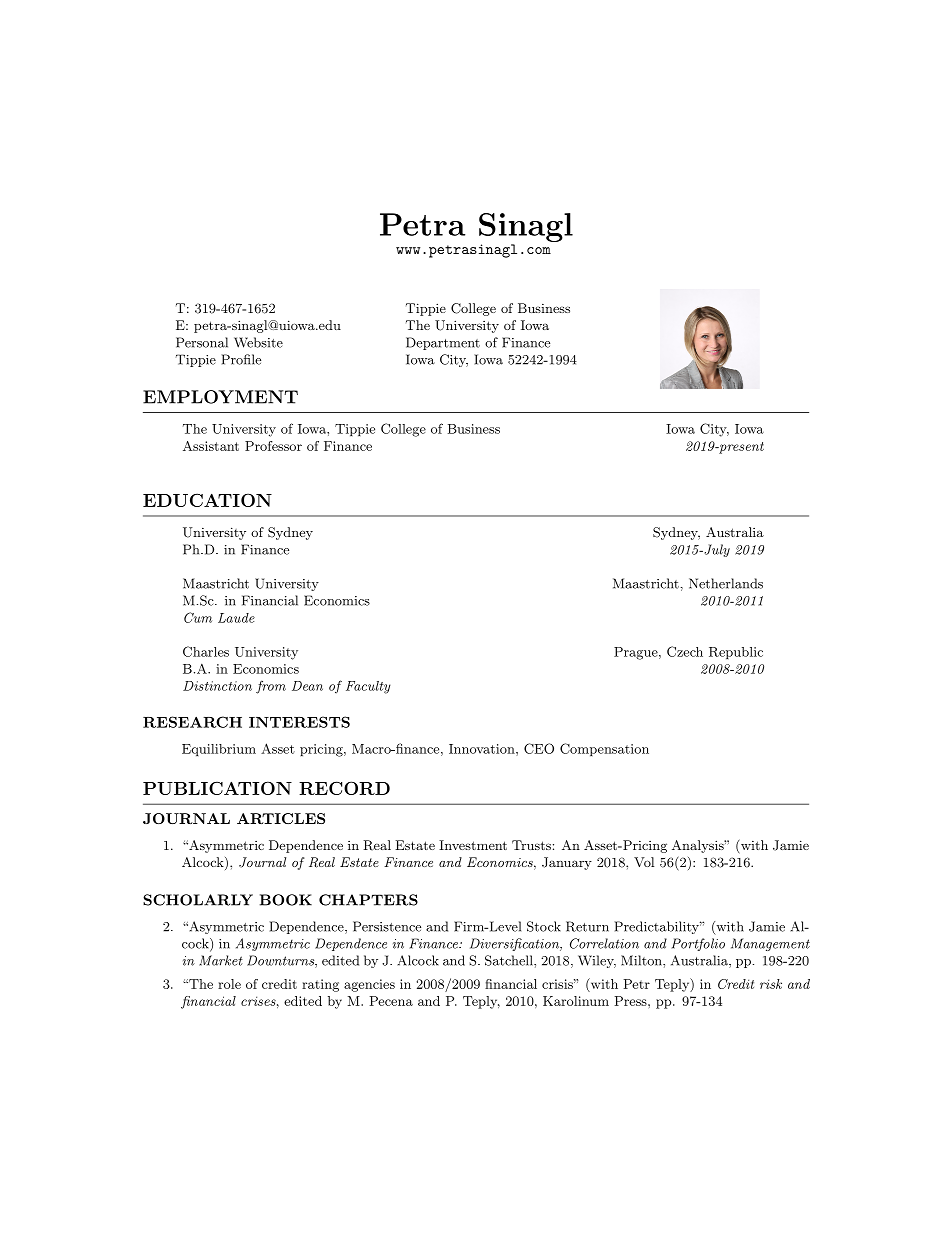 This image has width=952, height=1233. What do you see at coordinates (443, 343) in the image?
I see `Department` at bounding box center [443, 343].
